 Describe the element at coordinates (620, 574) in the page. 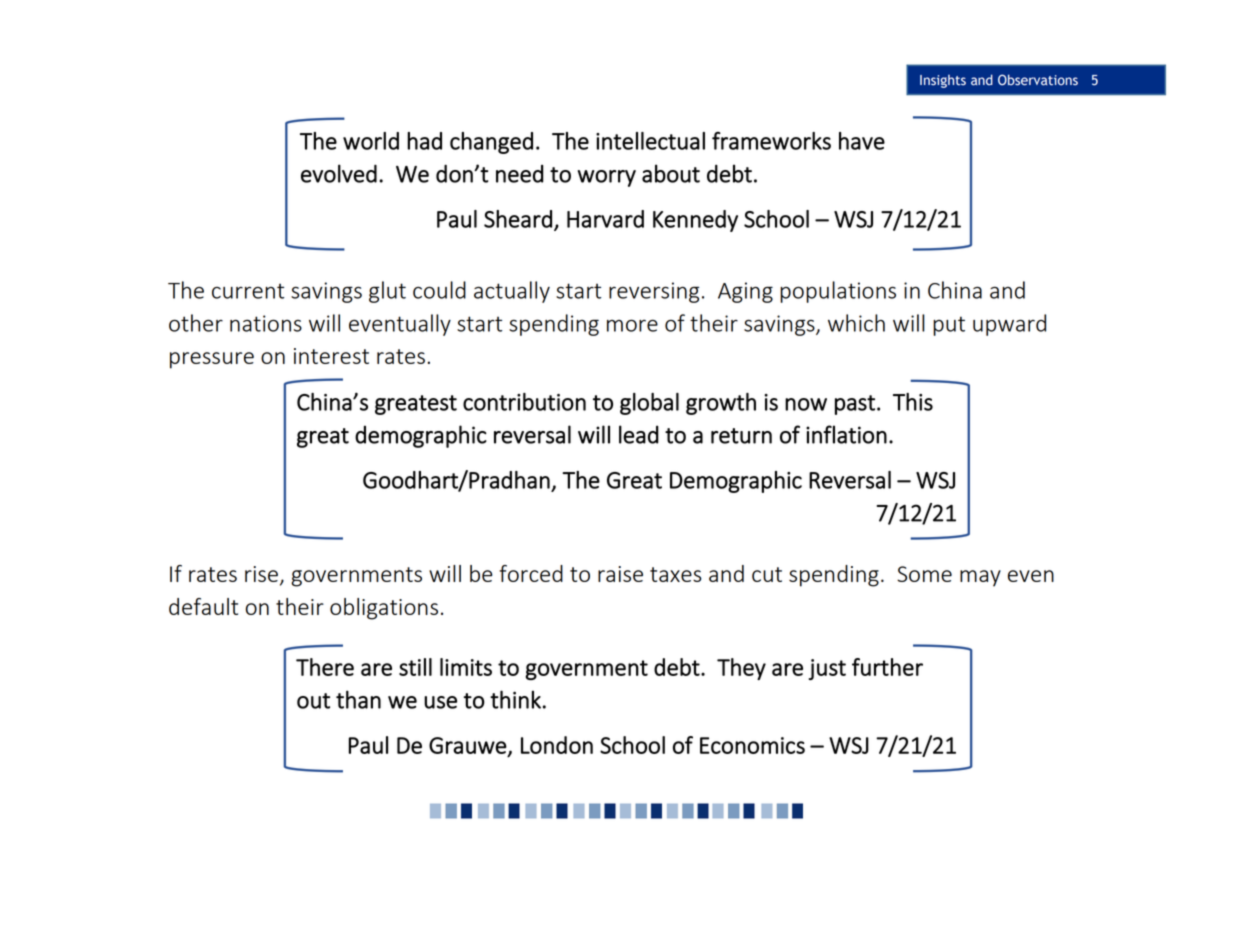

I see `raise` at that location.
